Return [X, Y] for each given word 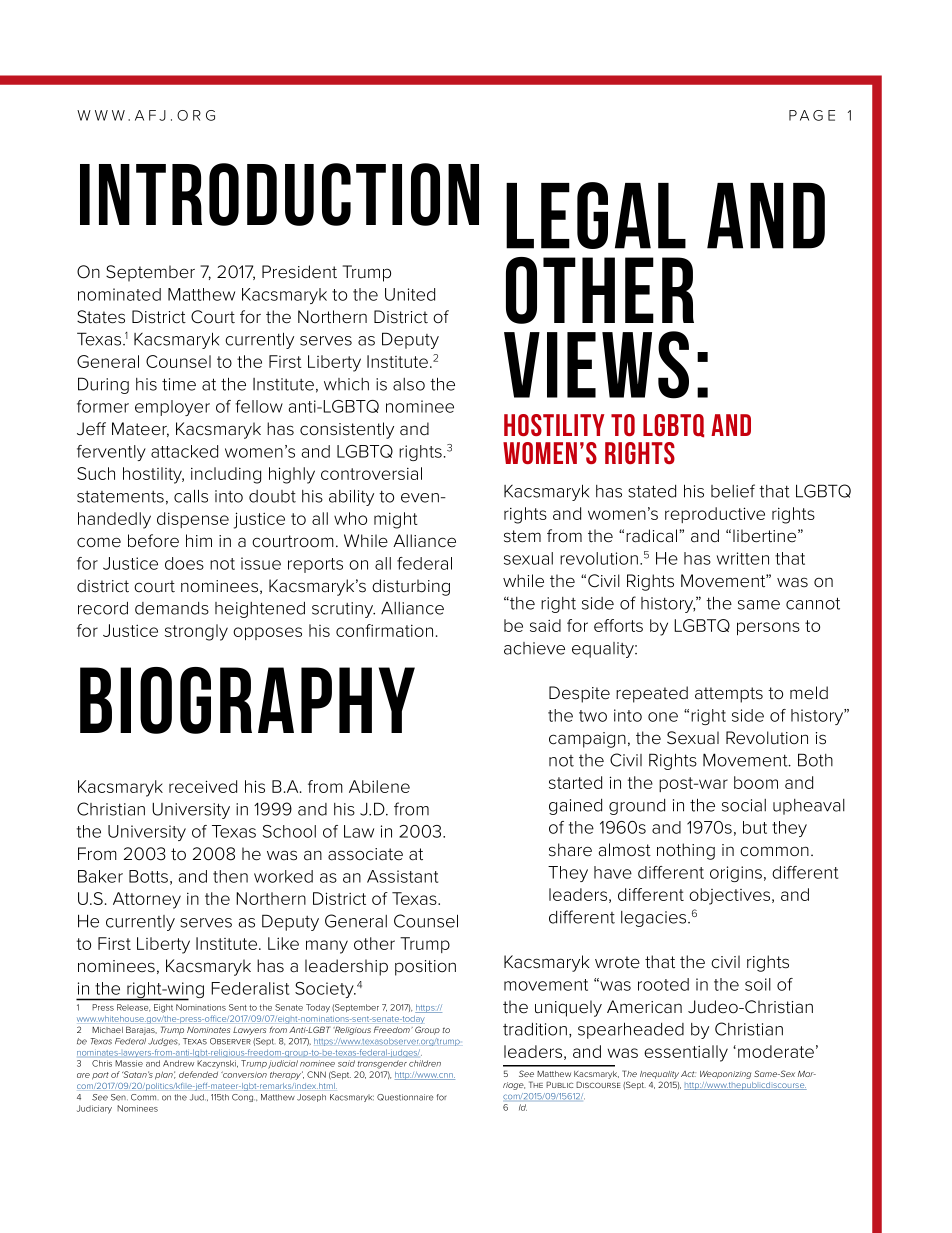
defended [198, 1074]
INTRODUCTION [279, 194]
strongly [196, 632]
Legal [596, 215]
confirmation [384, 630]
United [410, 294]
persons [768, 628]
